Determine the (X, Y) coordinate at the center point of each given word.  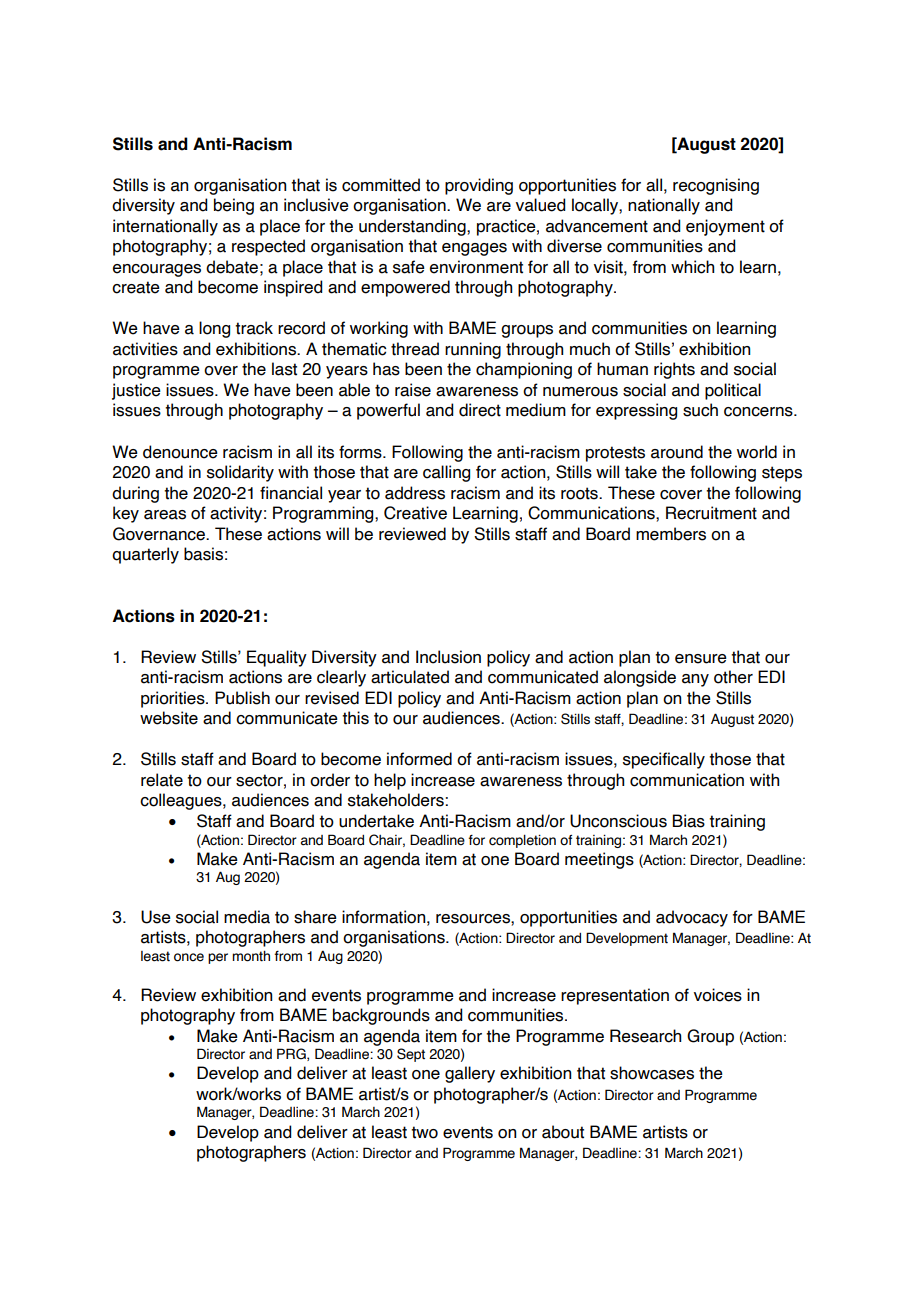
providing (479, 186)
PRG (292, 1054)
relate (162, 780)
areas (165, 515)
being (234, 206)
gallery (470, 1074)
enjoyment (725, 227)
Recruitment (711, 513)
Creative (415, 513)
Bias (689, 821)
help (390, 781)
